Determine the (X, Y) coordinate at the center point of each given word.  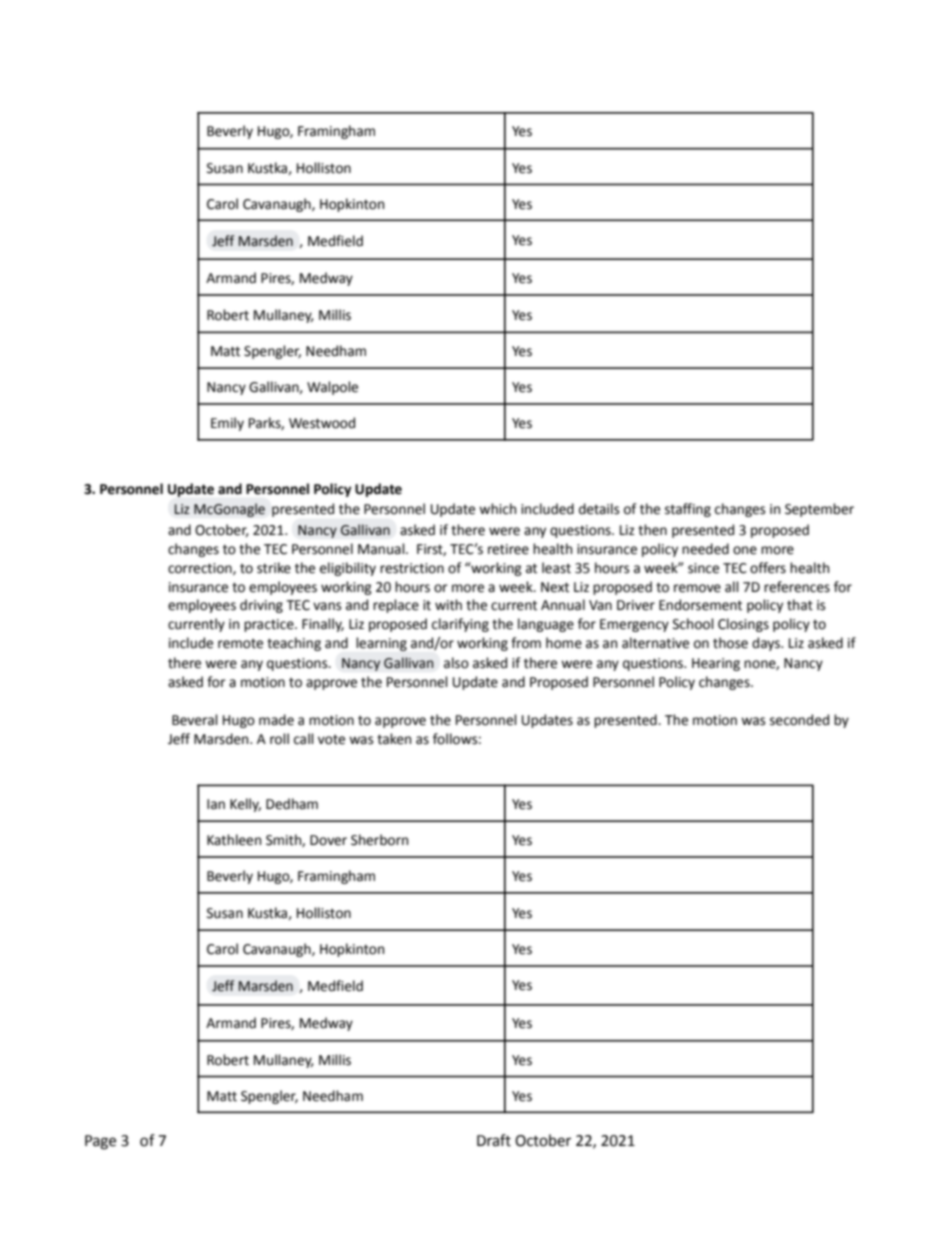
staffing (688, 510)
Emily (227, 424)
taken (394, 739)
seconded (799, 720)
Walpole (332, 388)
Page (100, 1142)
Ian (216, 804)
